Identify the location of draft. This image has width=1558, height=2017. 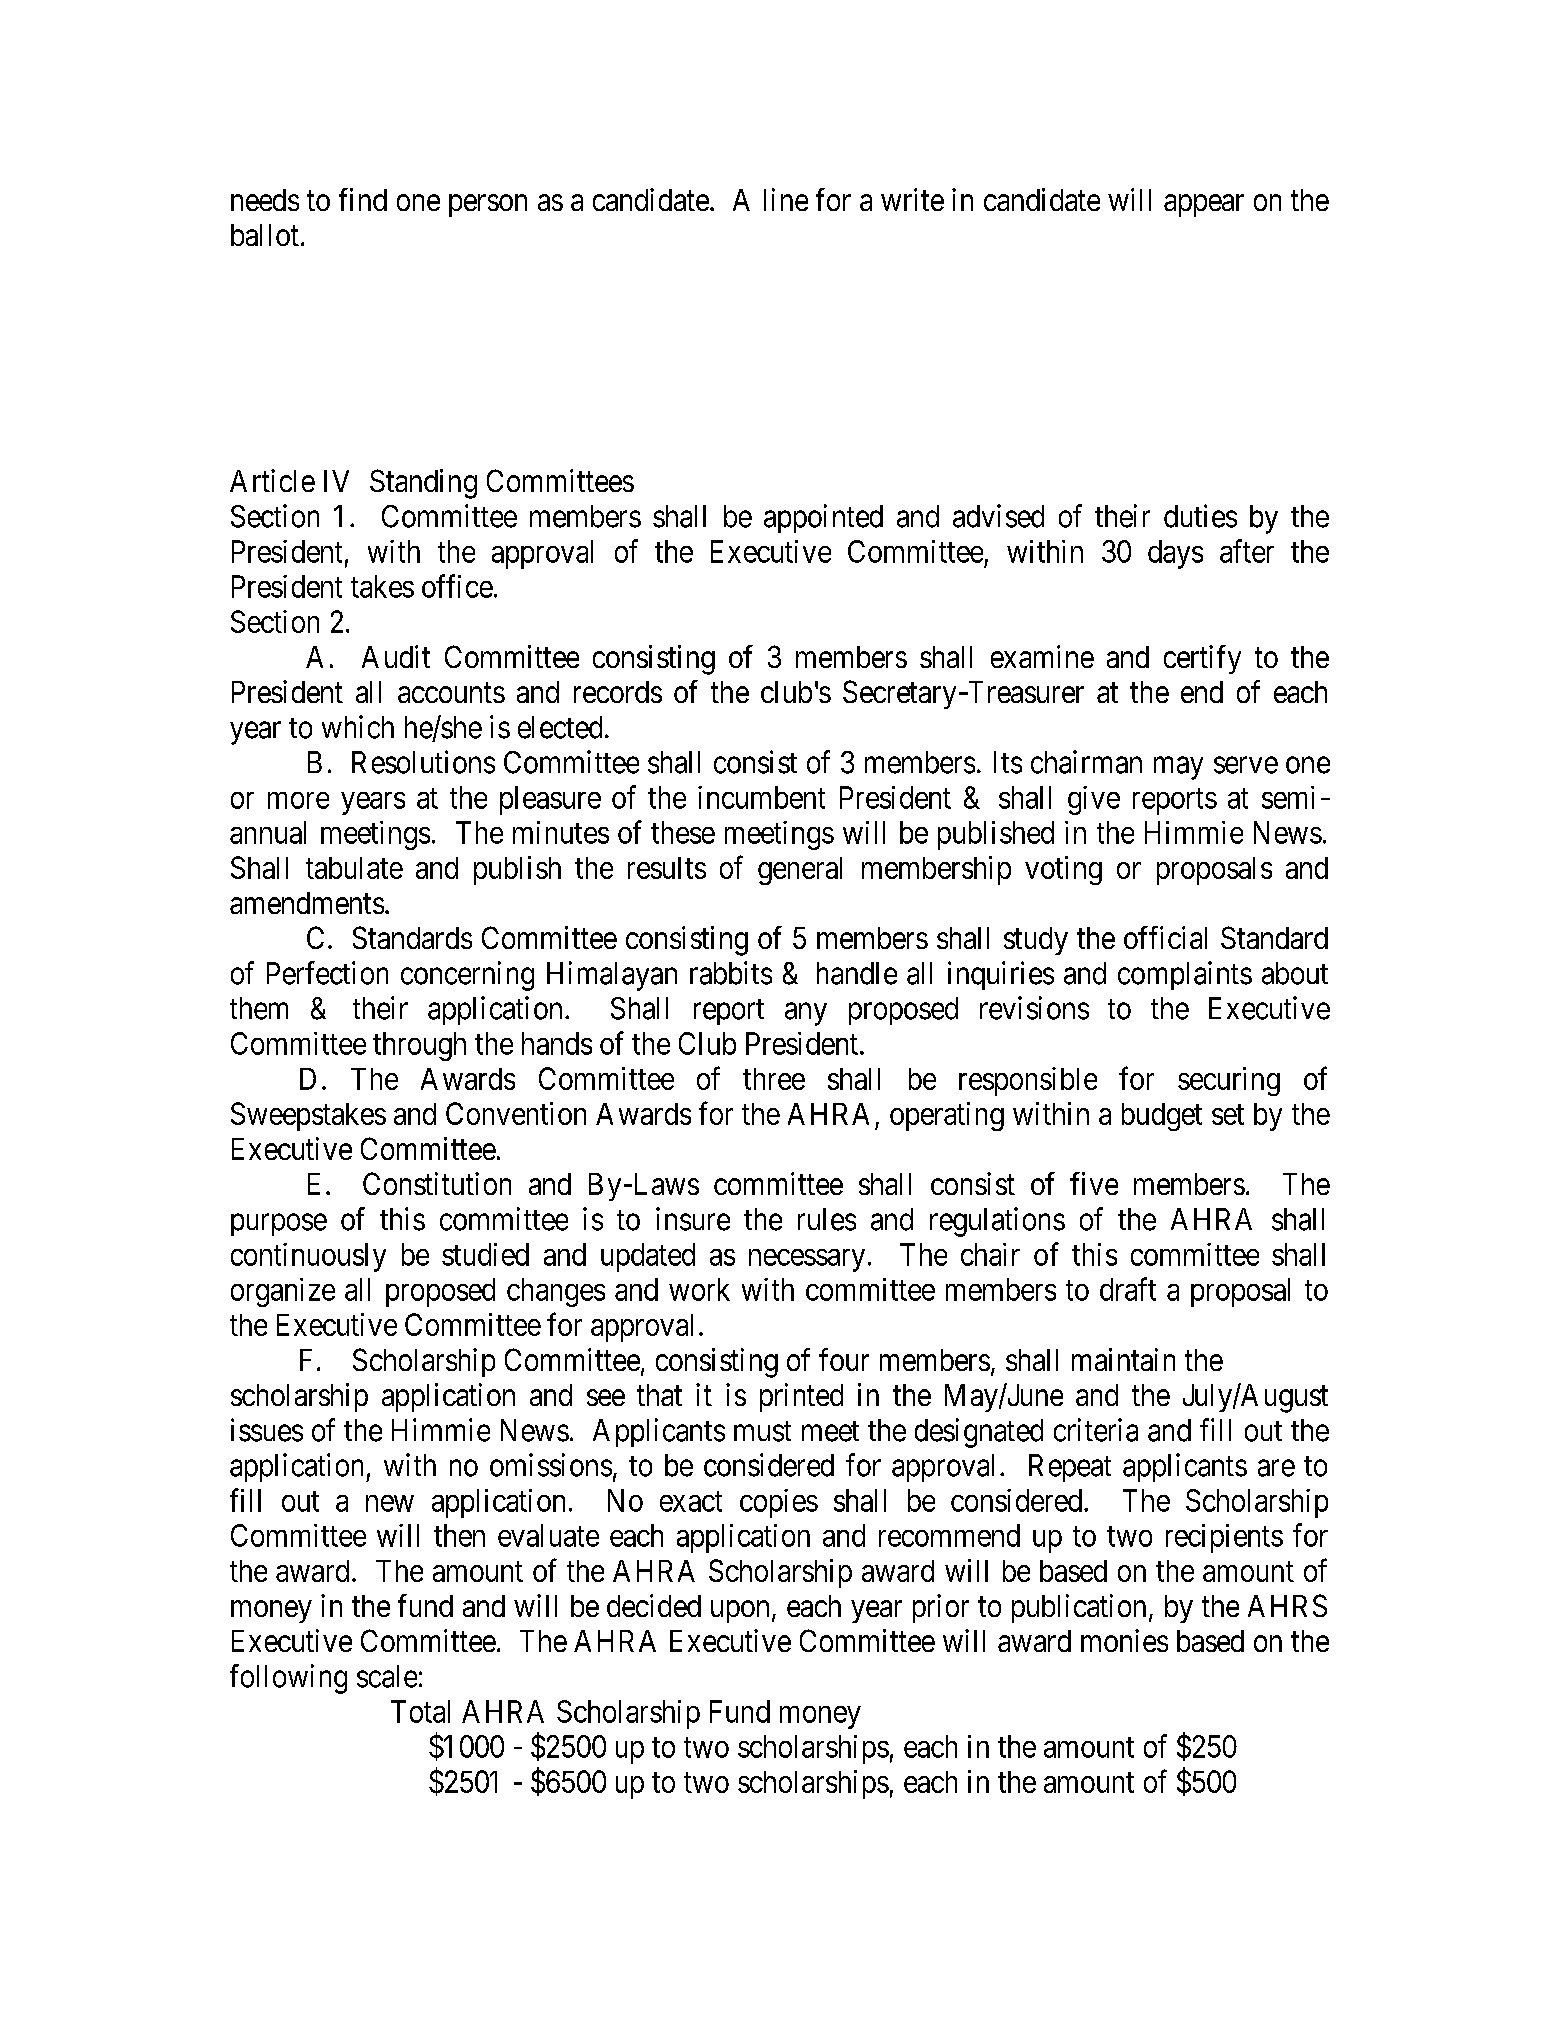
(1128, 1289).
